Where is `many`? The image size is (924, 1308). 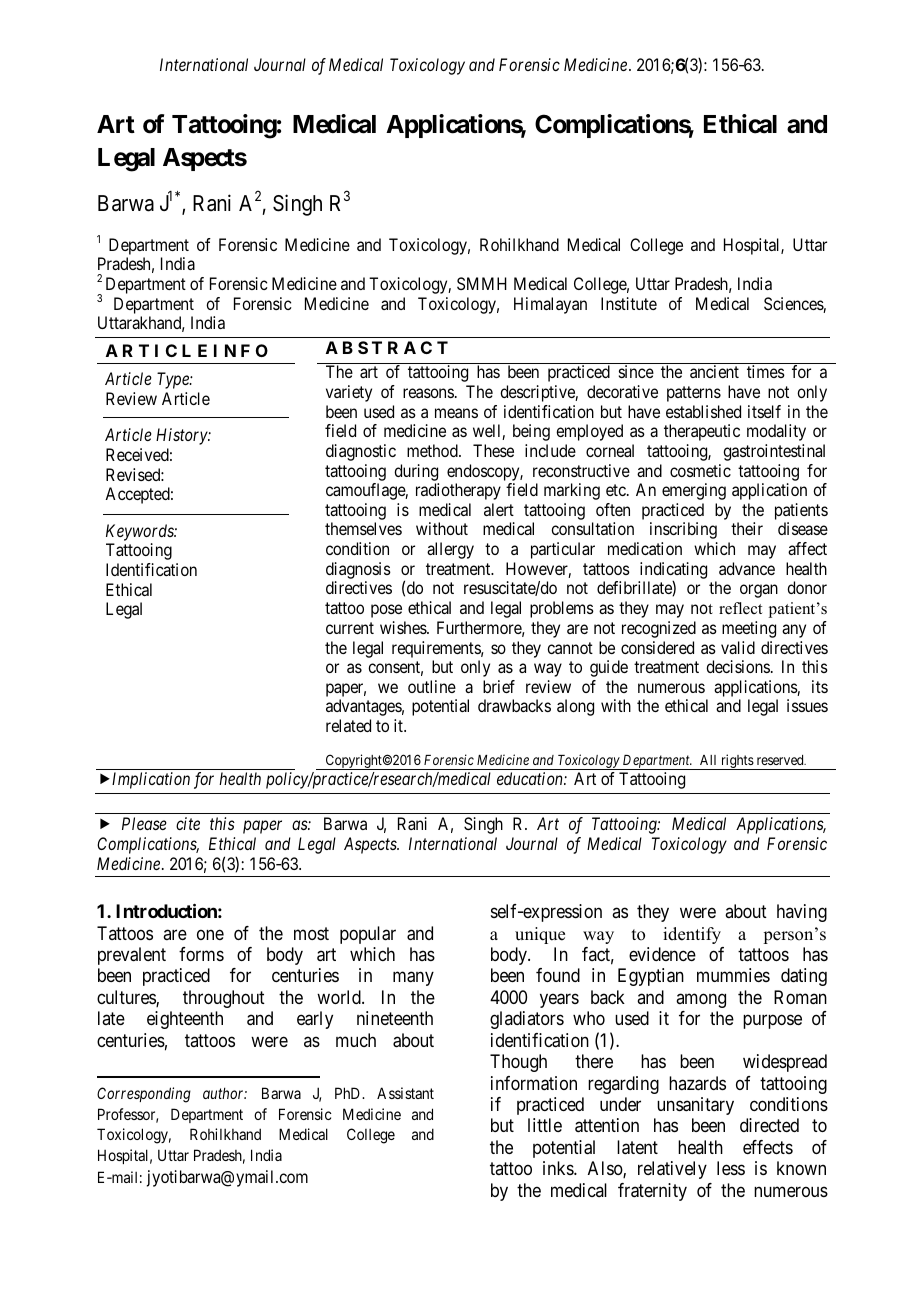
many is located at coordinates (413, 979).
